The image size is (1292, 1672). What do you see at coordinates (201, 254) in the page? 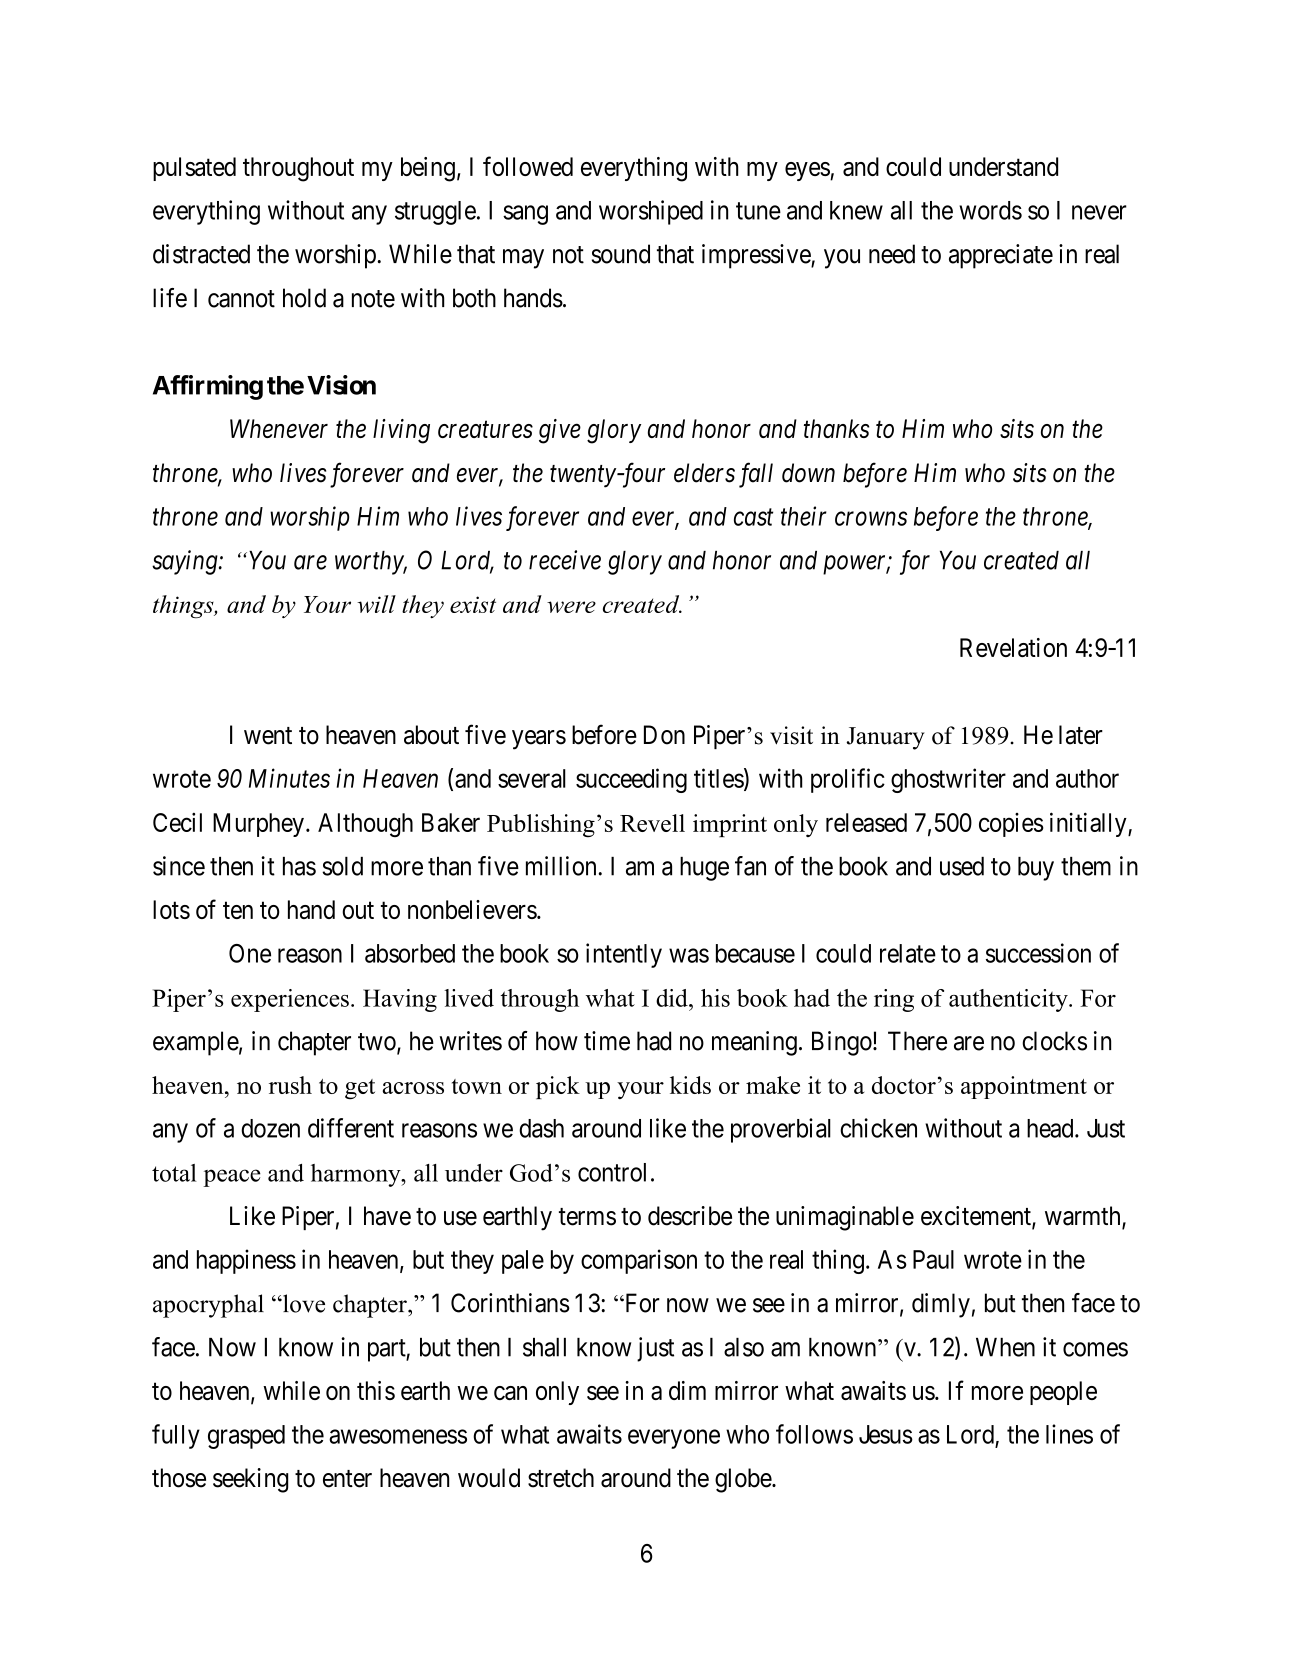
I see `distracted` at bounding box center [201, 254].
